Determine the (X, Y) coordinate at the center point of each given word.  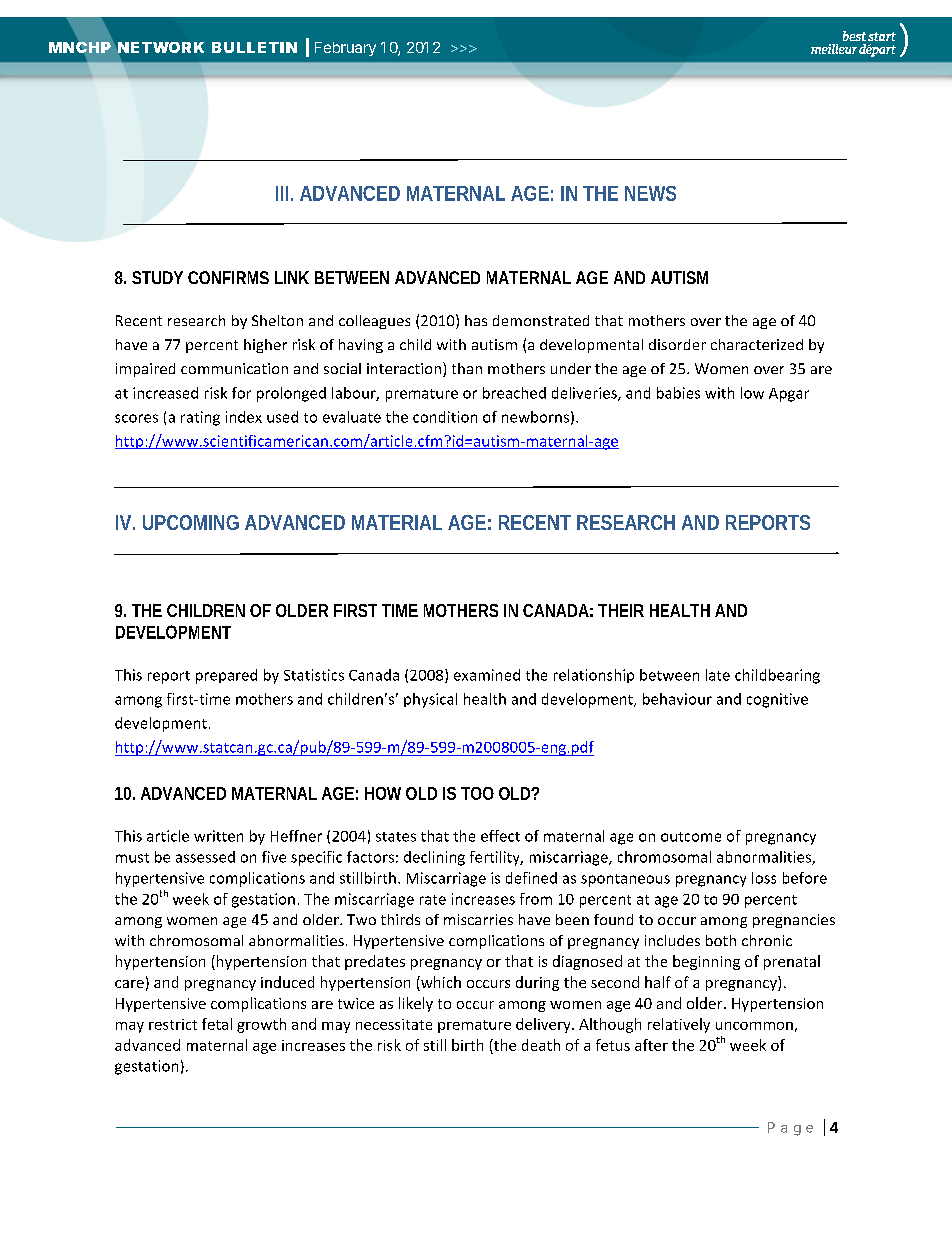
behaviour (677, 699)
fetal (217, 1024)
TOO (477, 793)
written (218, 836)
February (345, 49)
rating (200, 418)
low (752, 393)
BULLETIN (254, 47)
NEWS (650, 193)
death (541, 1045)
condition (445, 417)
